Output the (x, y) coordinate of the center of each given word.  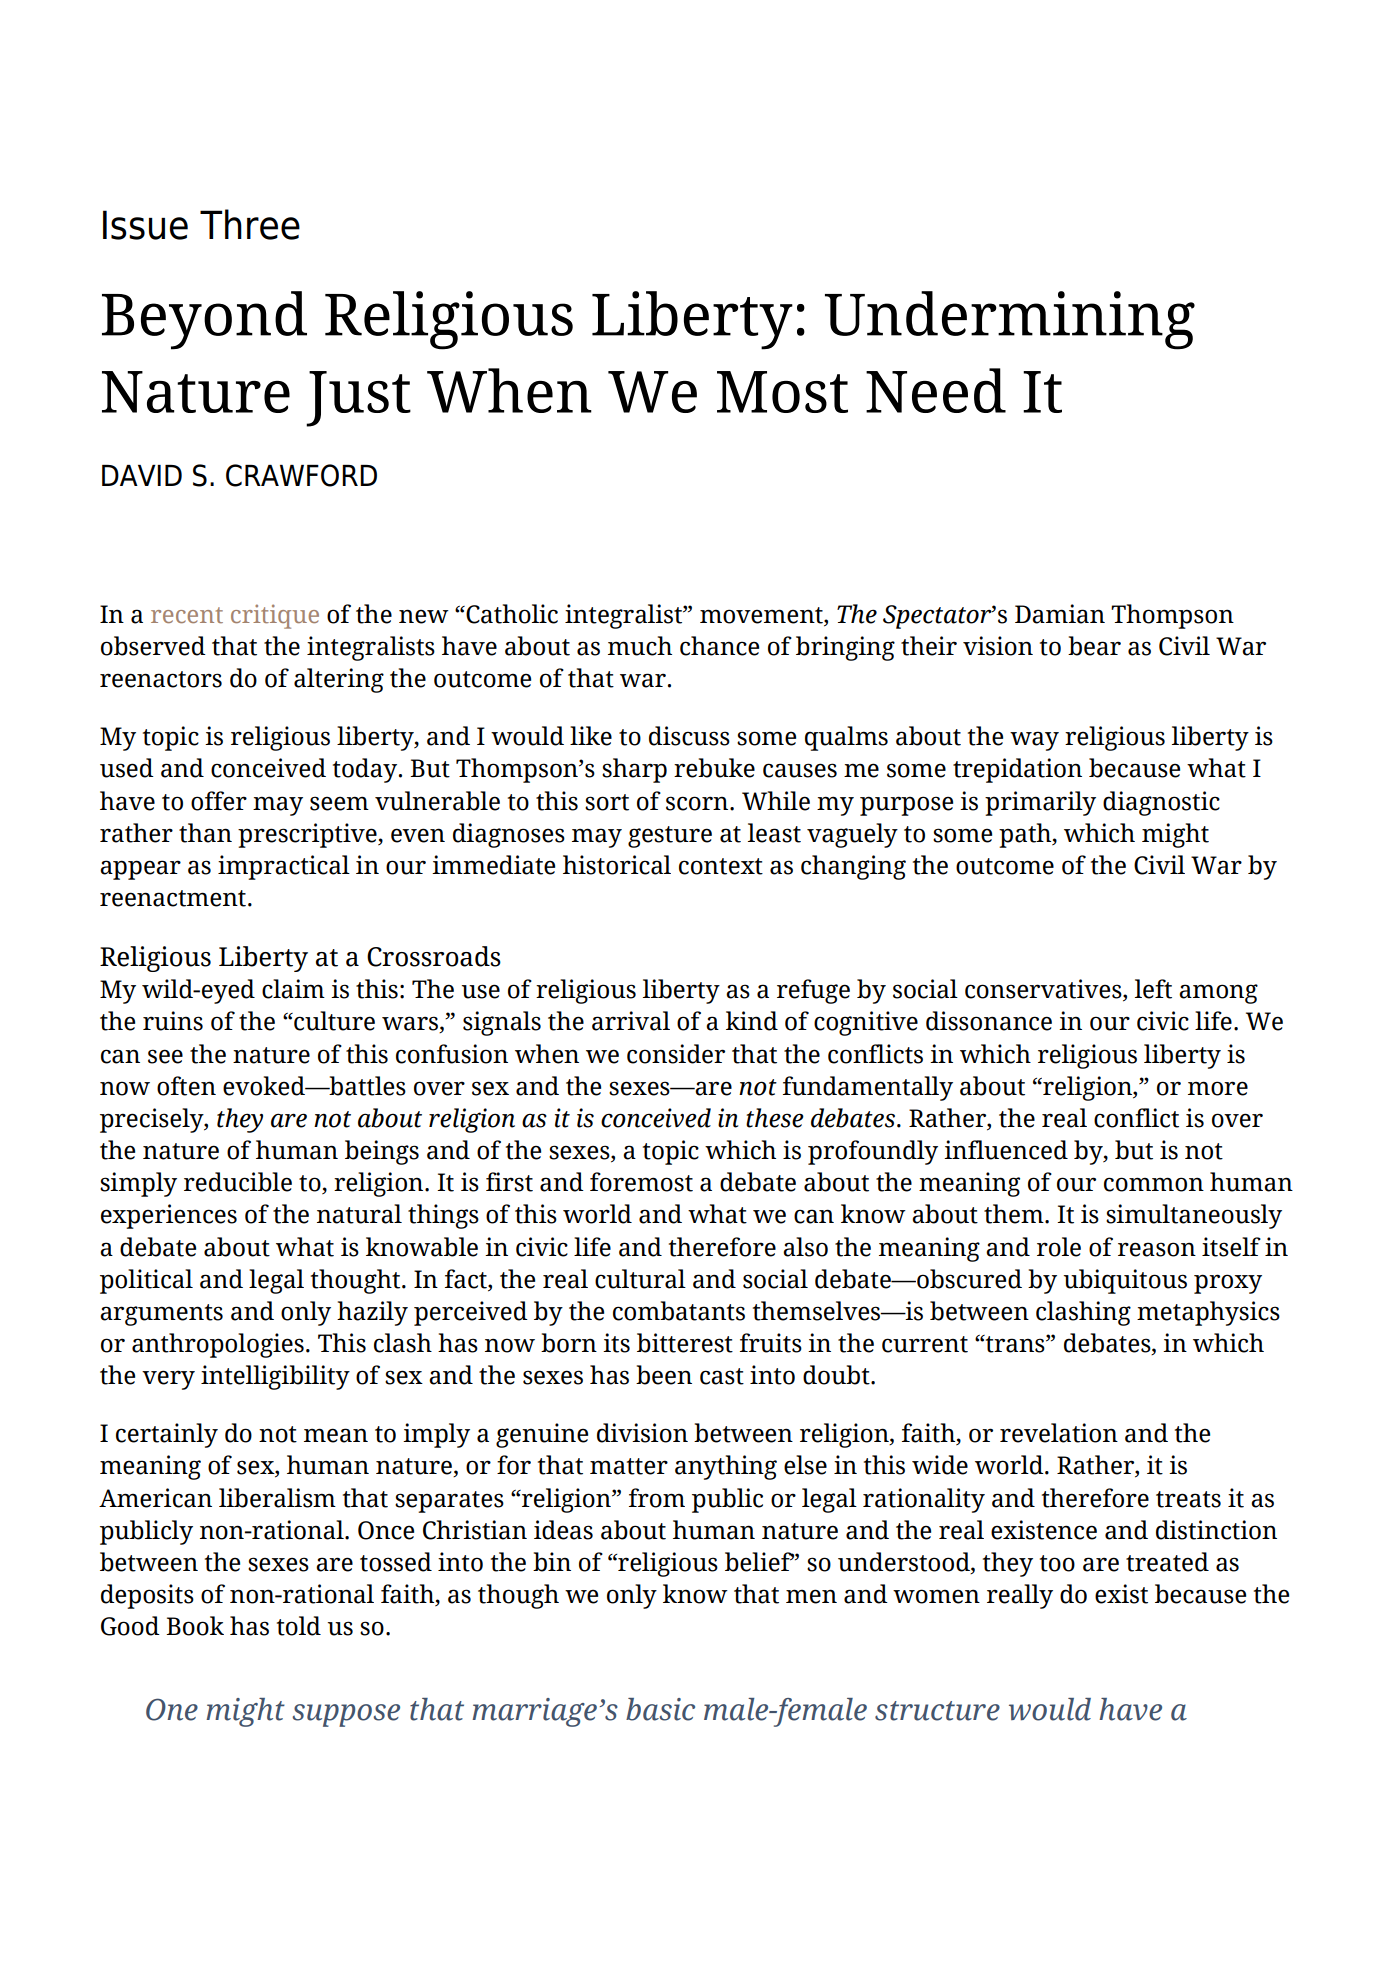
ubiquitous (1125, 1281)
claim (293, 989)
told (299, 1626)
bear (1094, 646)
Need (936, 390)
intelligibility (275, 1377)
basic (660, 1709)
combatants (679, 1311)
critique (275, 616)
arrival (631, 1021)
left (1153, 989)
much (640, 646)
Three (250, 224)
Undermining (1010, 320)
